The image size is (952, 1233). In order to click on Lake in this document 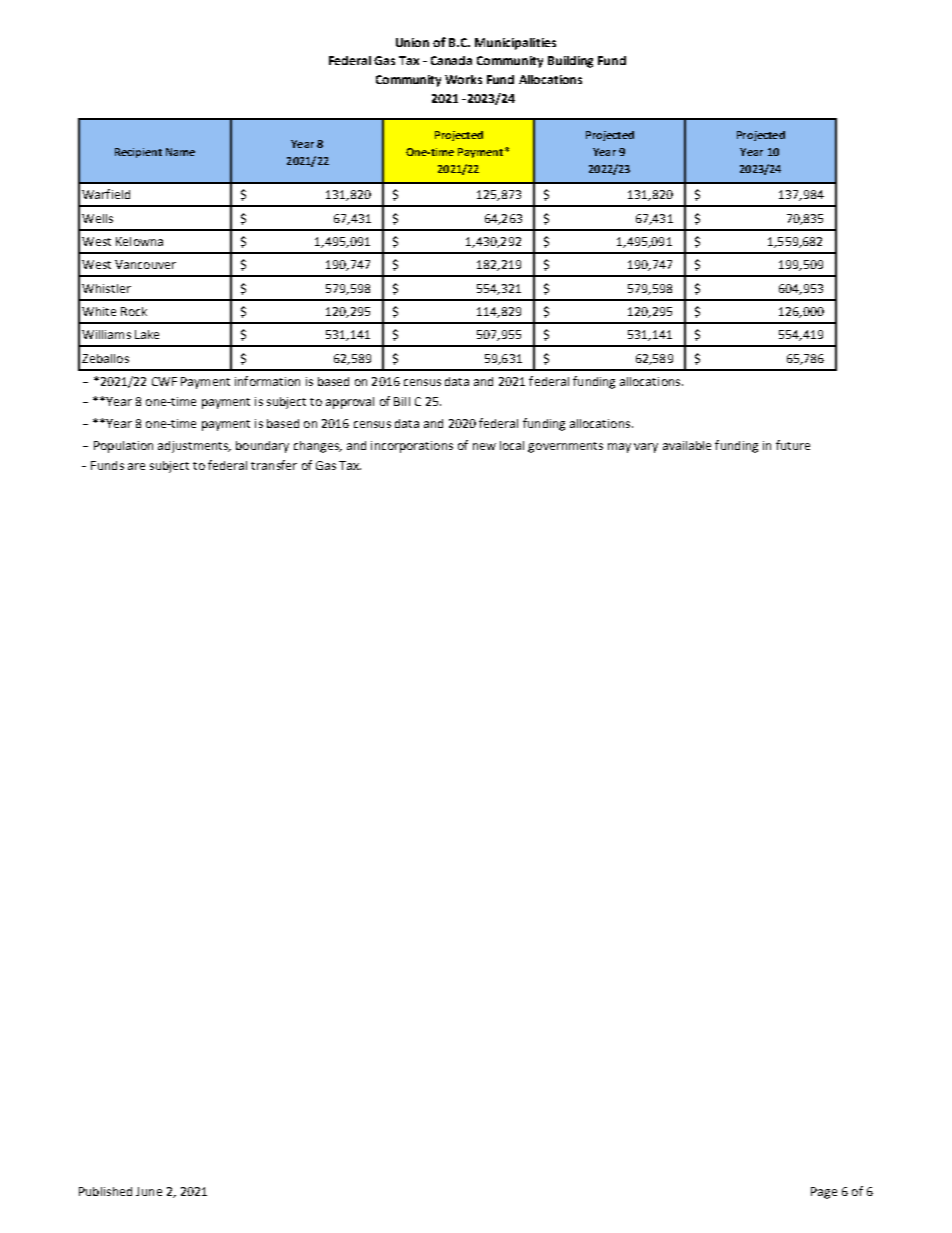, I will do `click(147, 334)`.
